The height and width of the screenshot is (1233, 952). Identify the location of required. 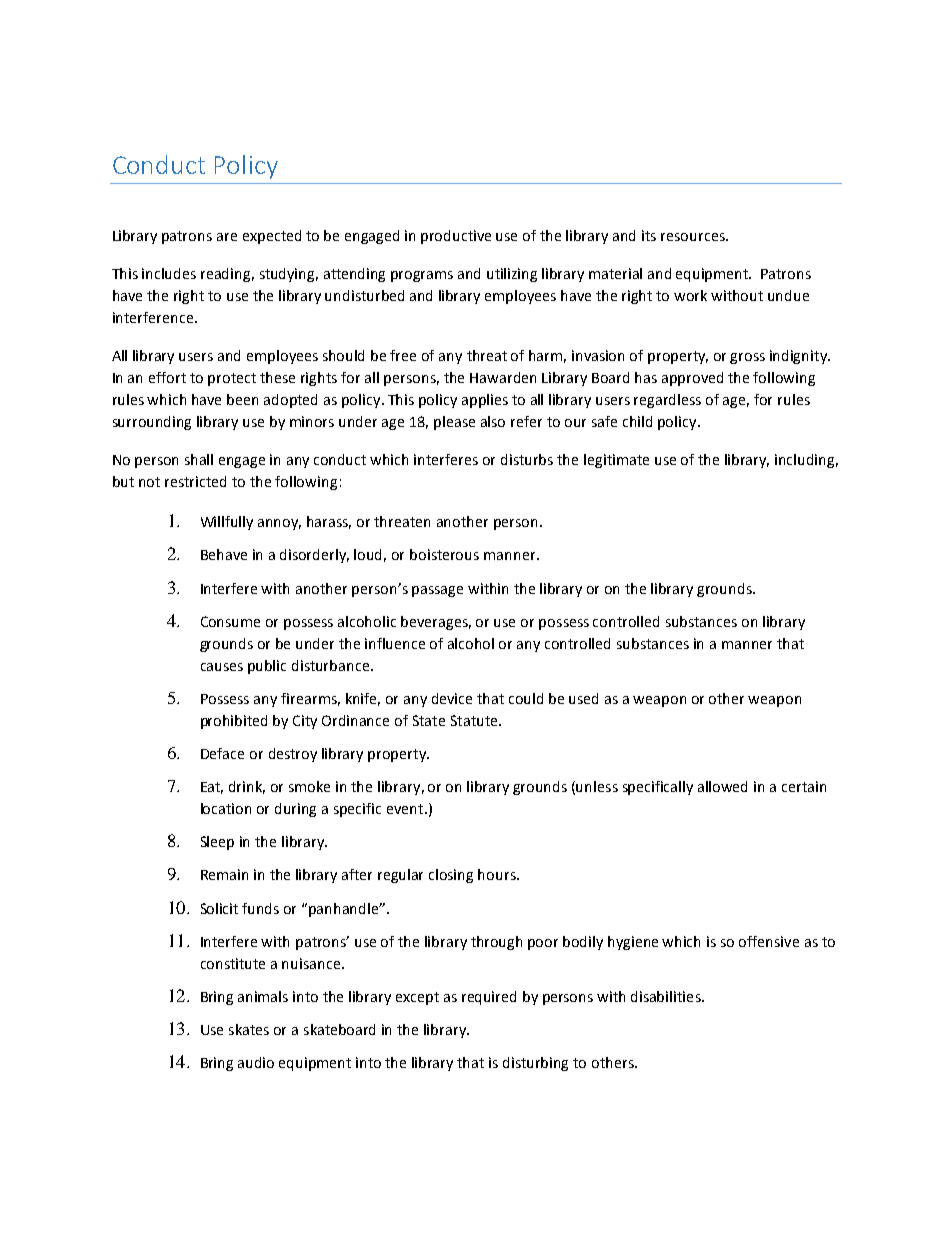
(489, 998).
